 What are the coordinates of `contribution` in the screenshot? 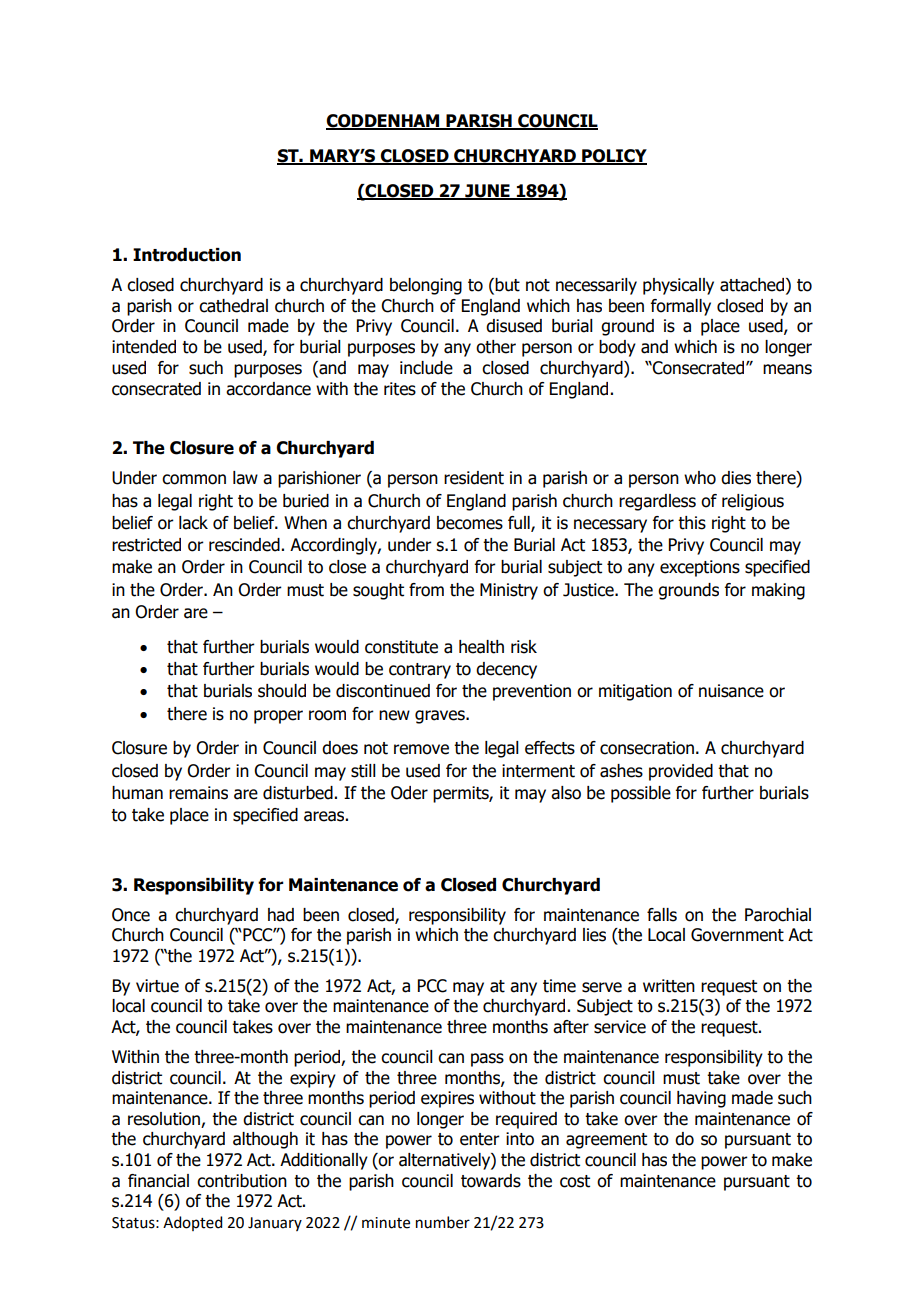 It's located at (242, 1181).
